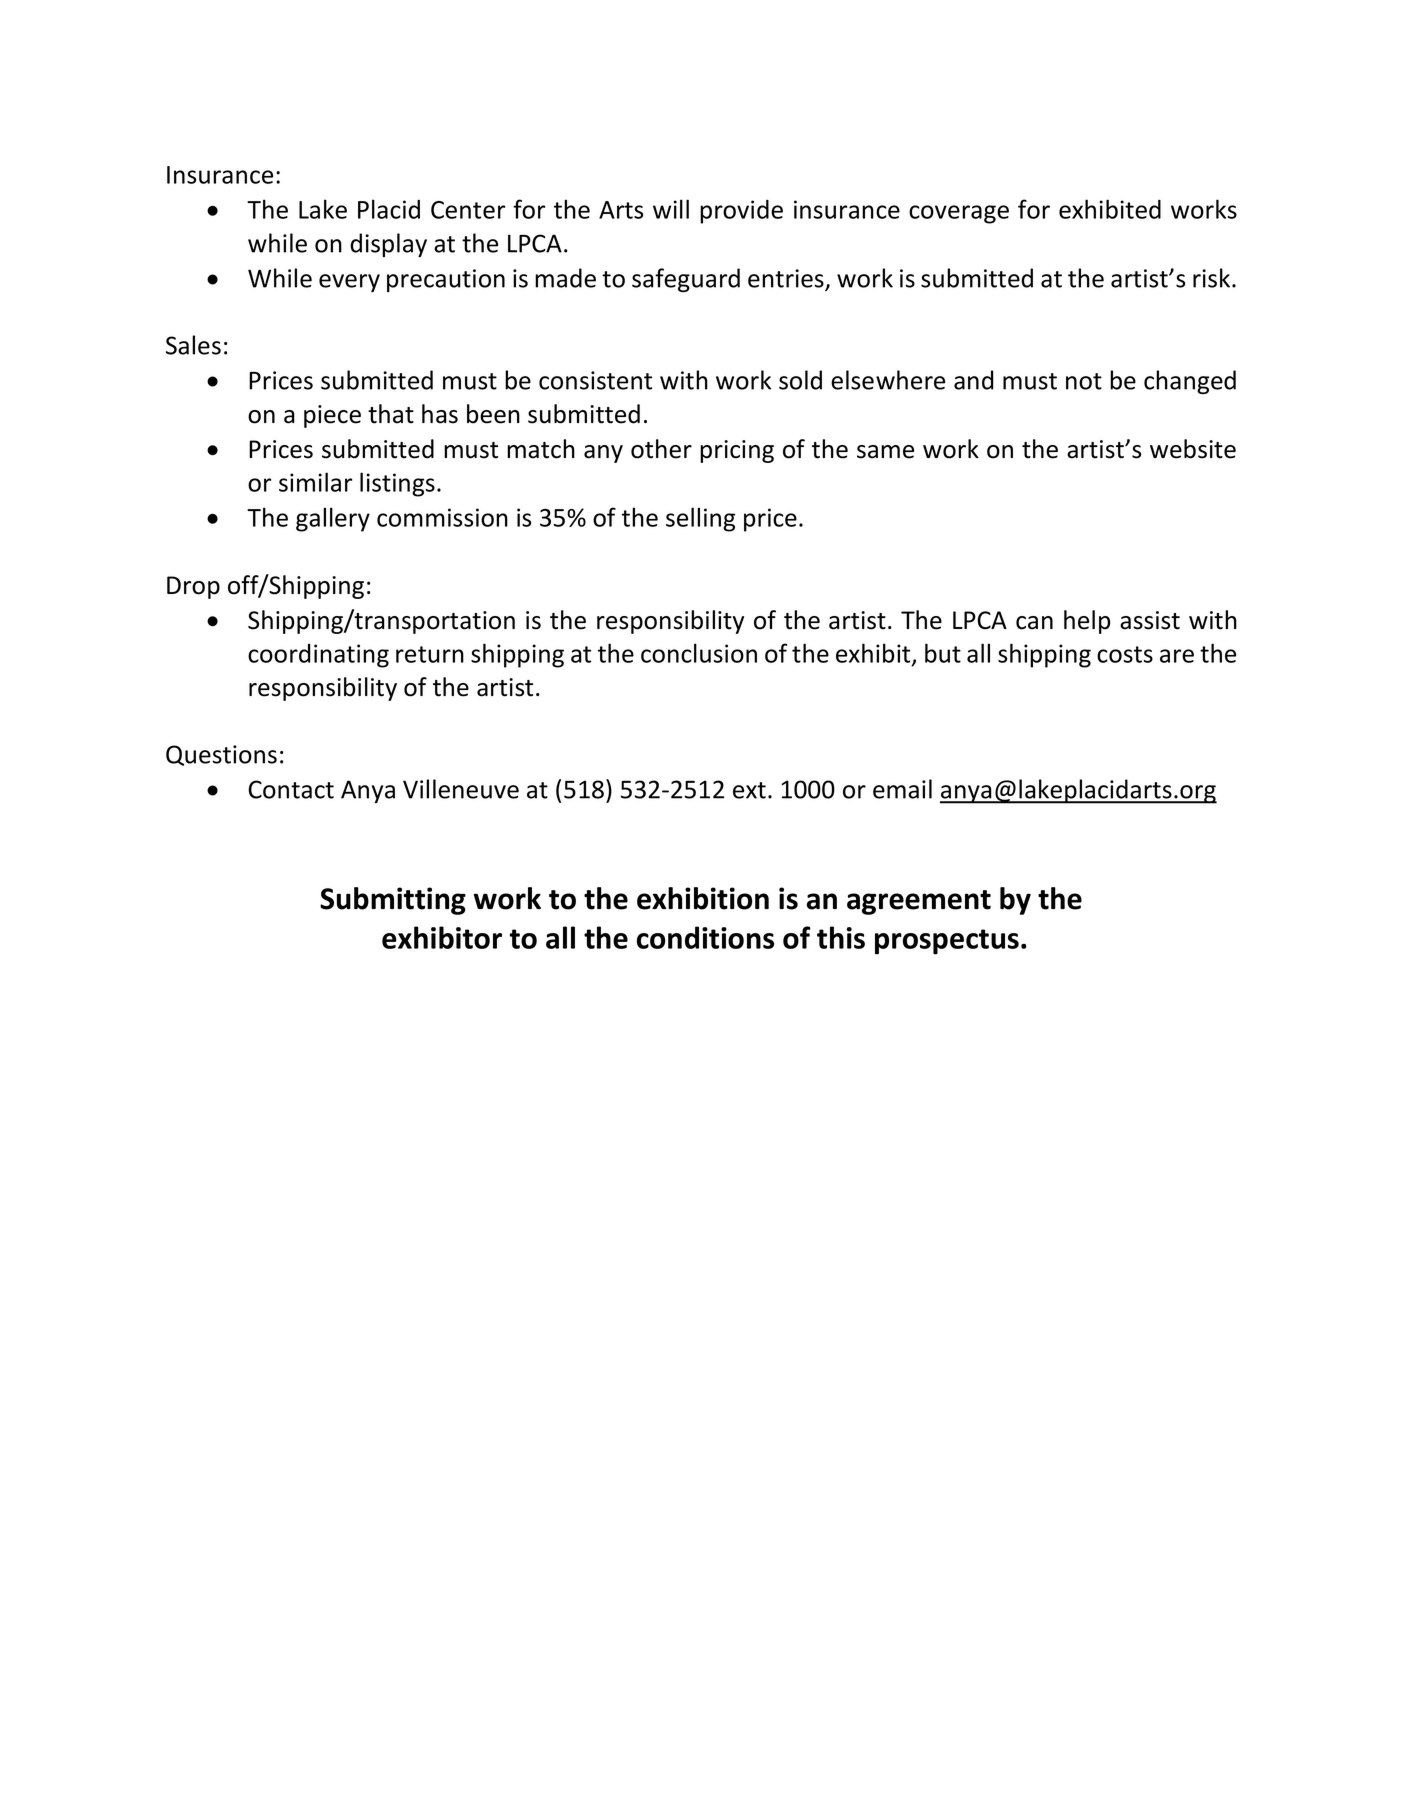  I want to click on email, so click(902, 789).
